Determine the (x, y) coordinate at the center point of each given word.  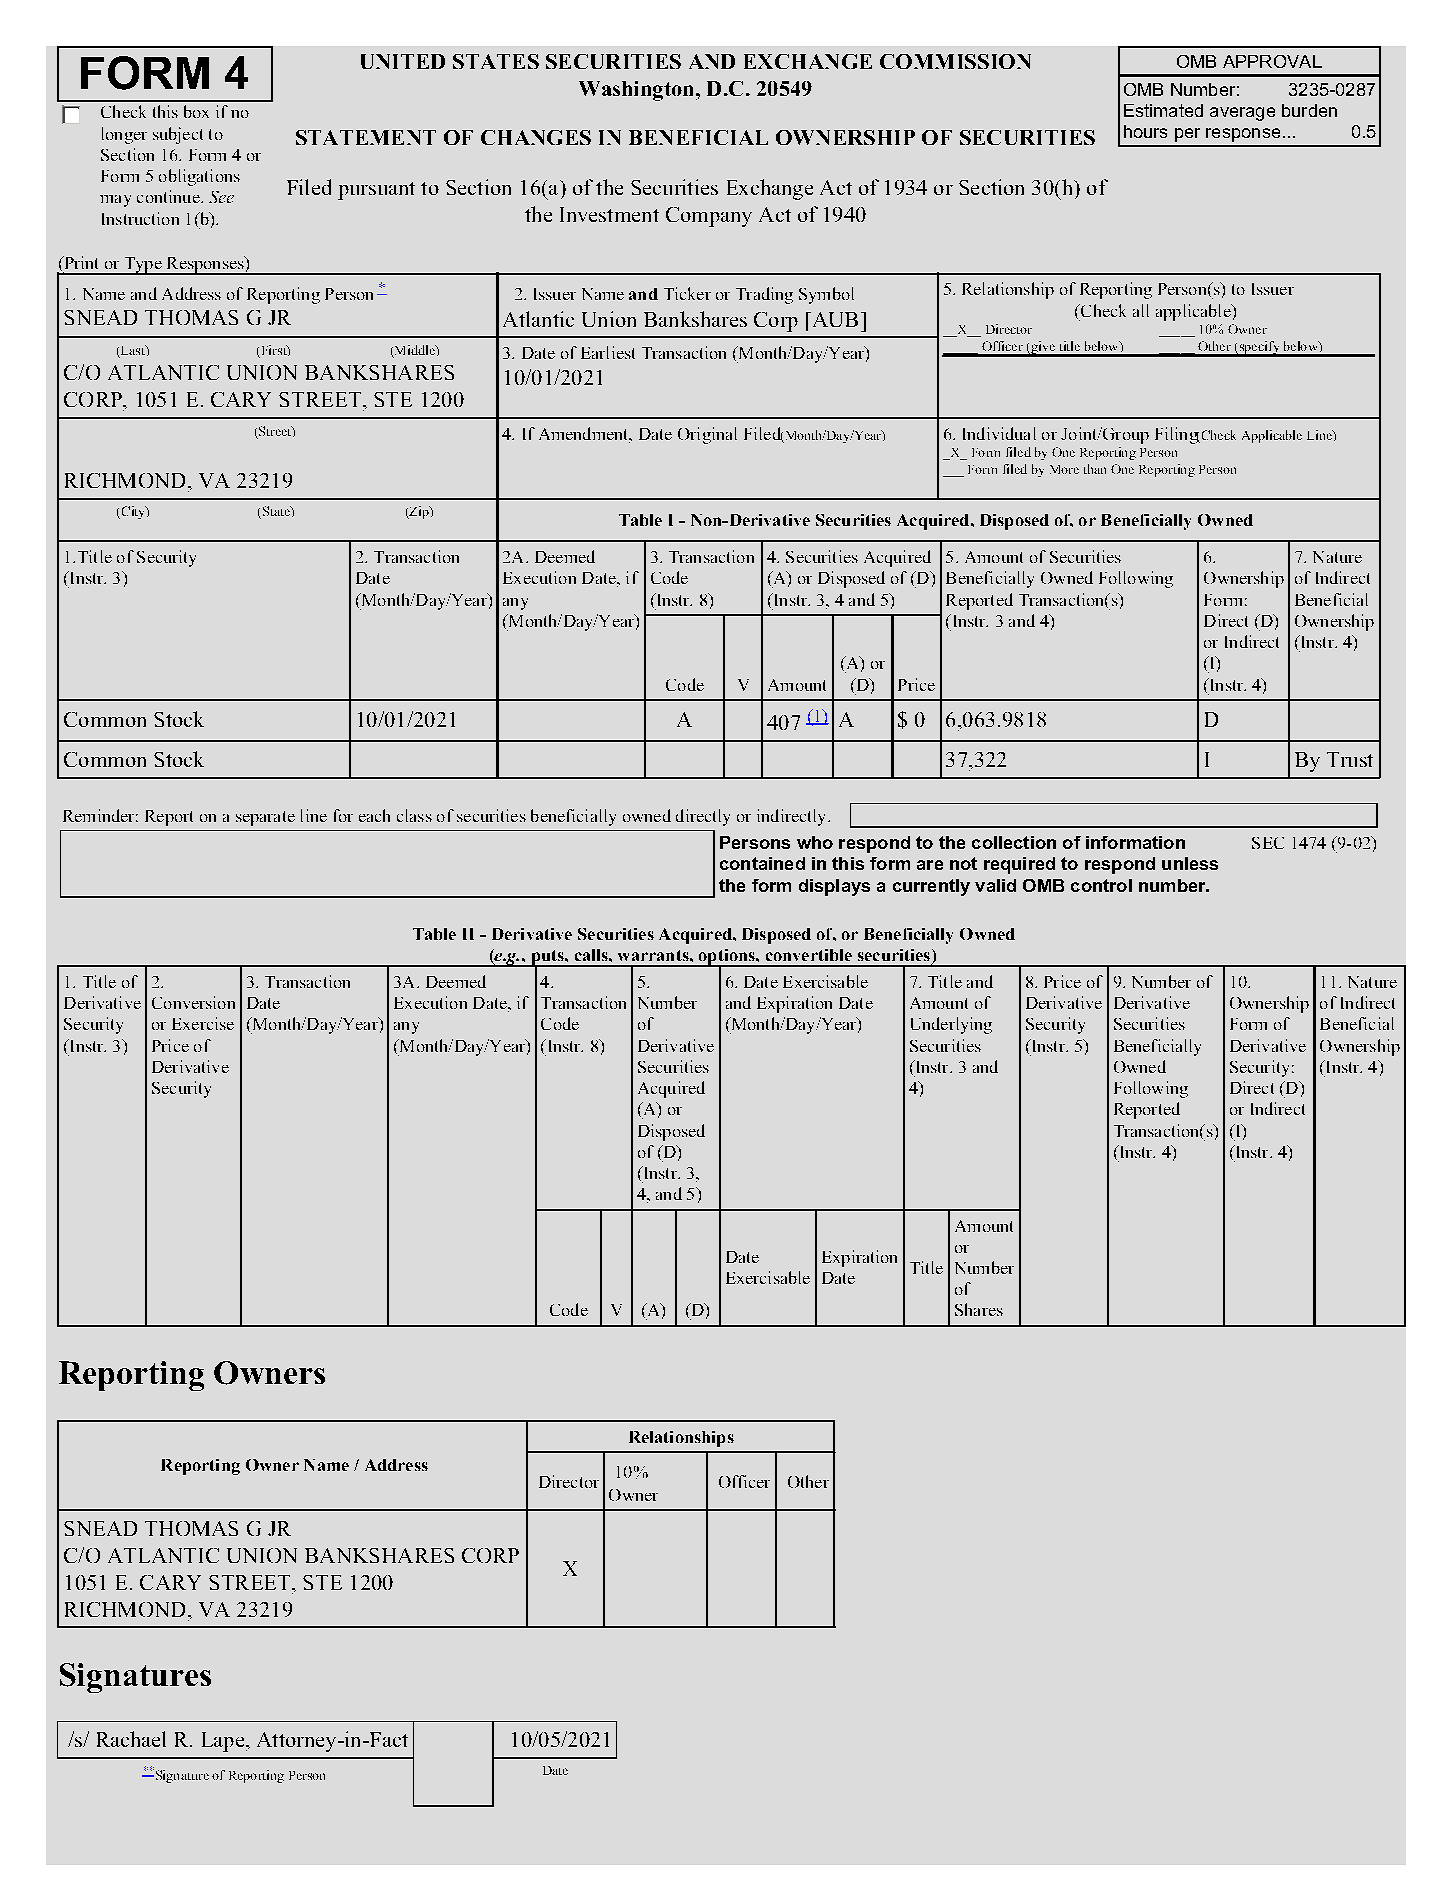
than (1095, 469)
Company (709, 217)
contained (762, 863)
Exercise (203, 1023)
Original (707, 435)
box (196, 111)
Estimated (1163, 110)
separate (265, 818)
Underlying (951, 1025)
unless (1190, 863)
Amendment (585, 435)
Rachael (131, 1739)
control (1101, 885)
